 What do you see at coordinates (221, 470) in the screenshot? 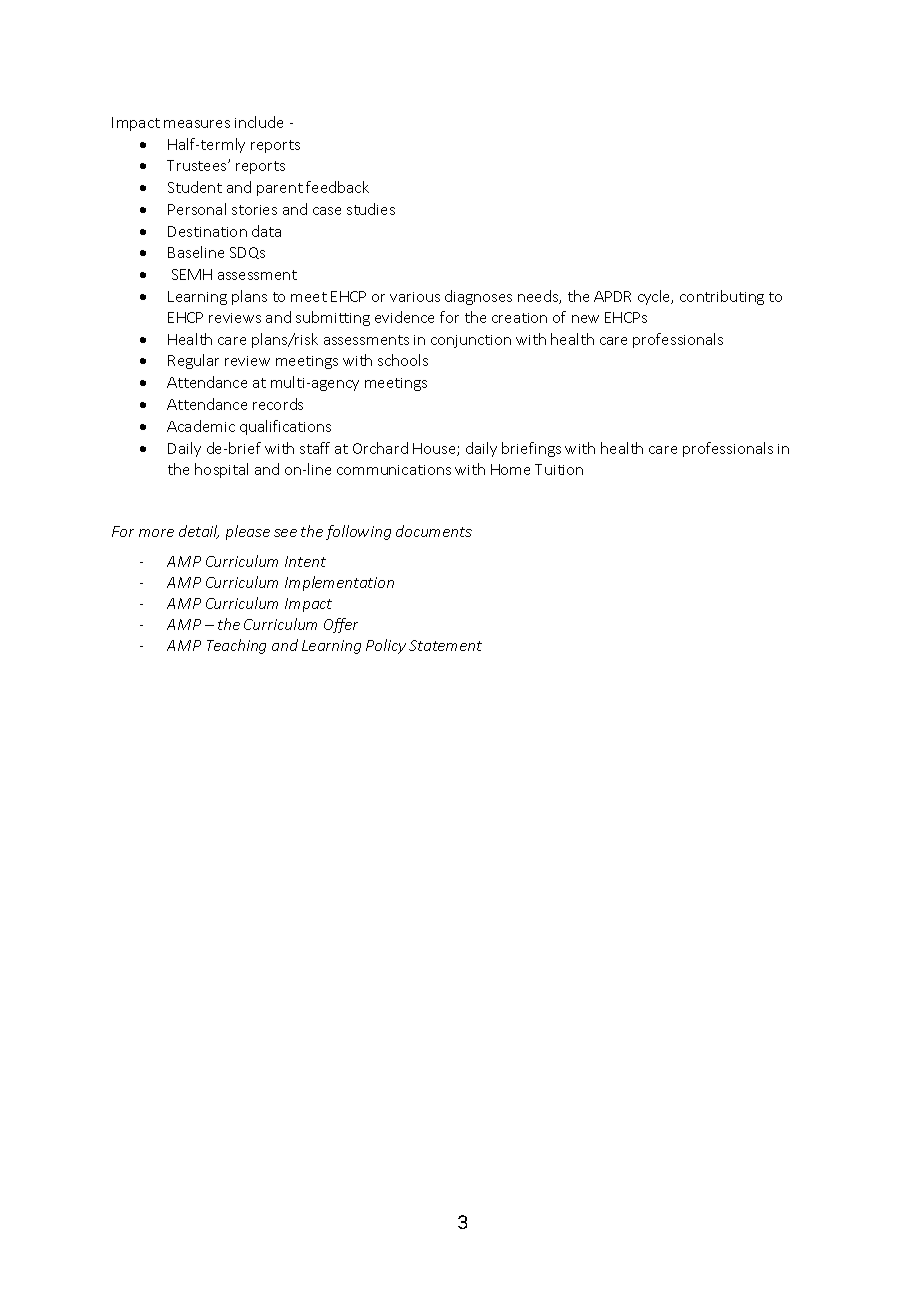
I see `hospital` at bounding box center [221, 470].
